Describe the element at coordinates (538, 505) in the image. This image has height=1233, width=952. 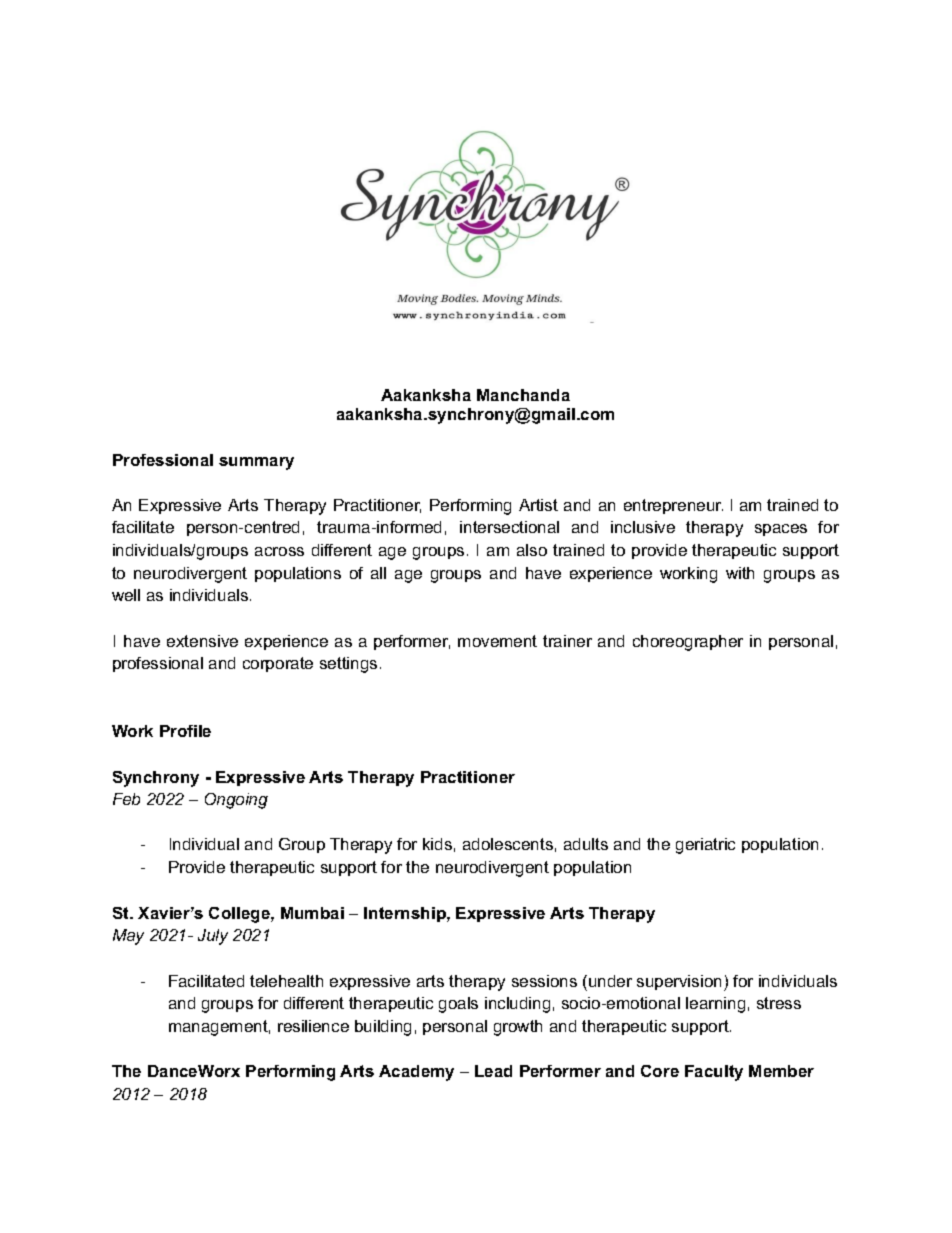
I see `Artist` at that location.
